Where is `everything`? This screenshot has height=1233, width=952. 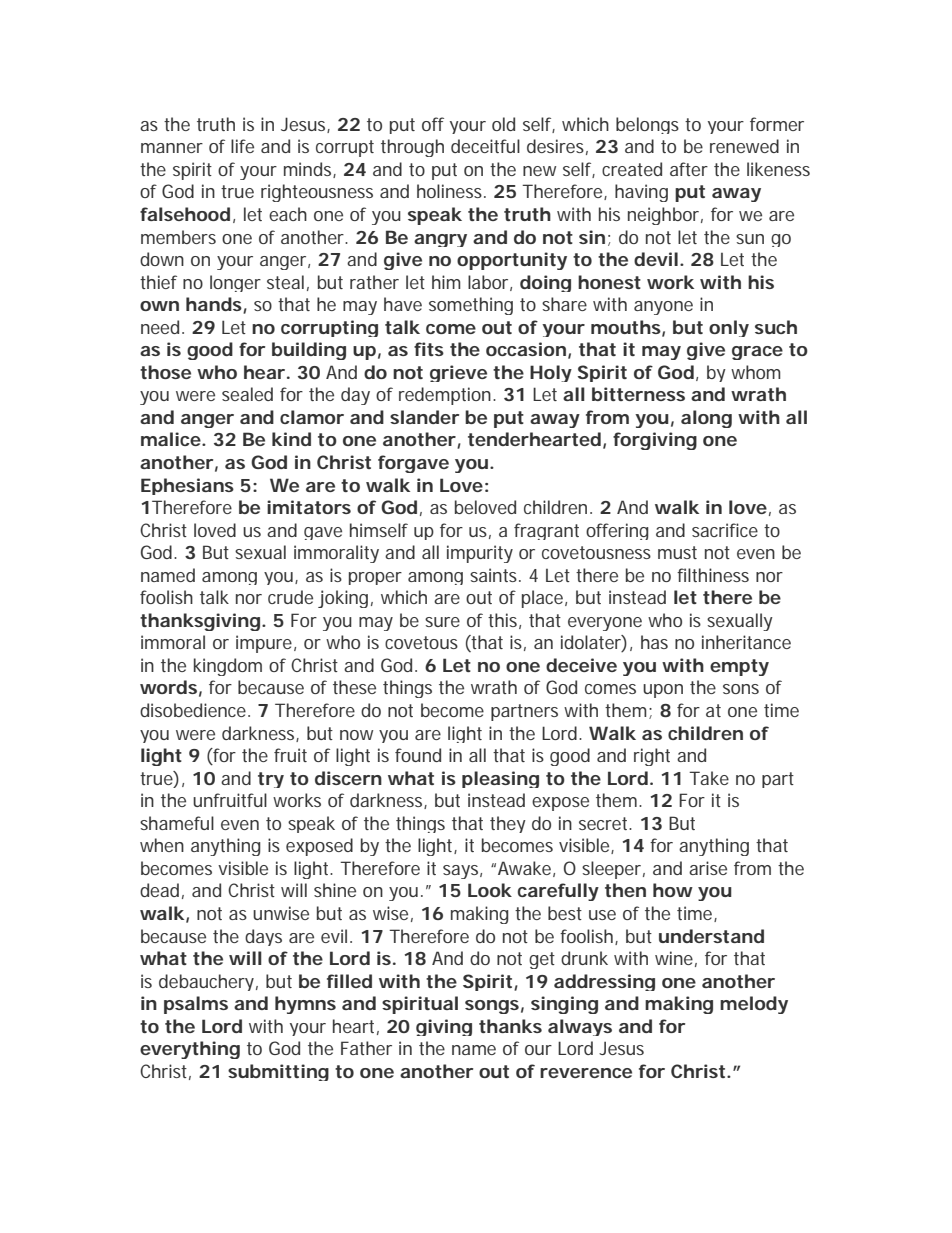 everything is located at coordinates (190, 1050).
